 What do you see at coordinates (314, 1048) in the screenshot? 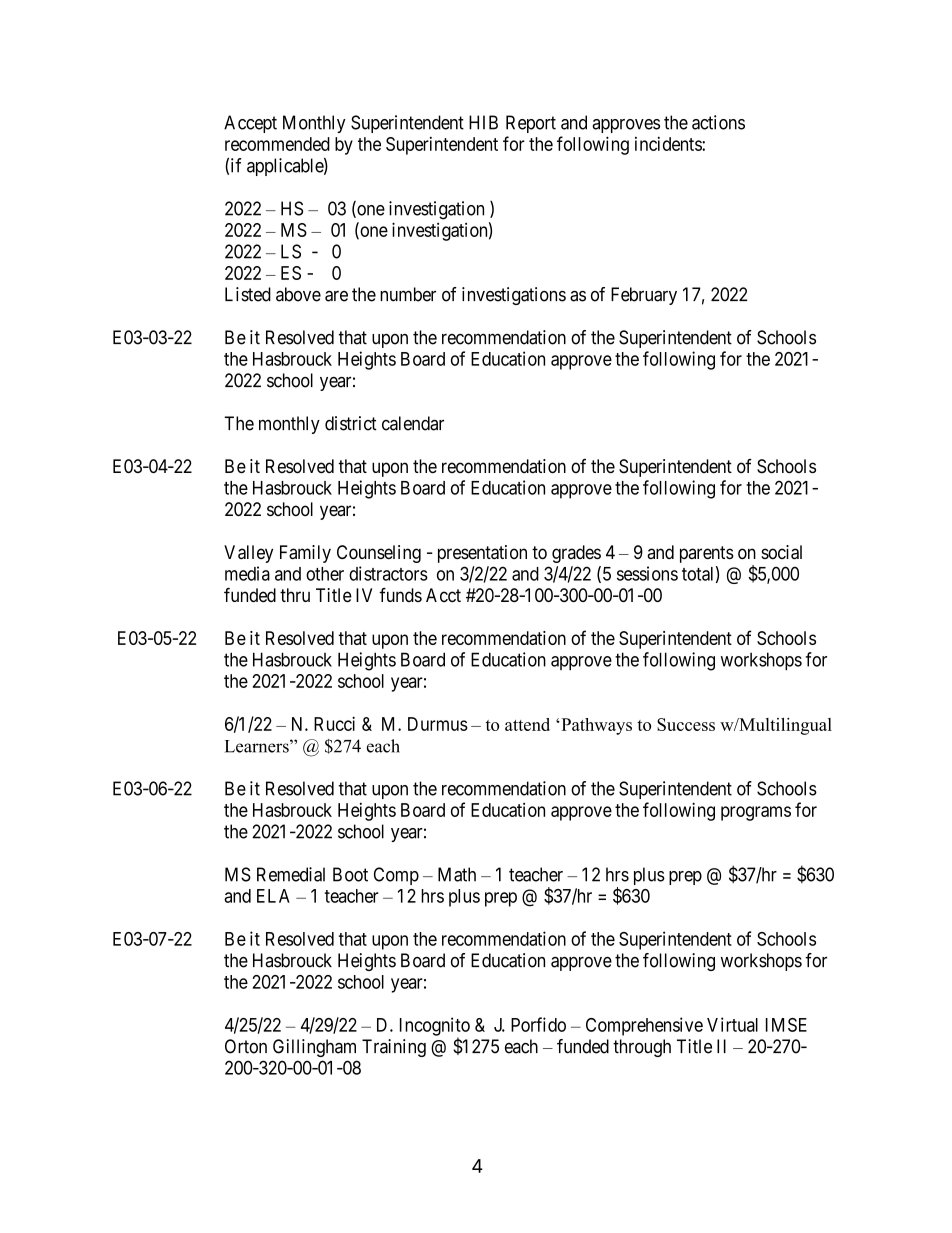
I see `Gillingham` at bounding box center [314, 1048].
